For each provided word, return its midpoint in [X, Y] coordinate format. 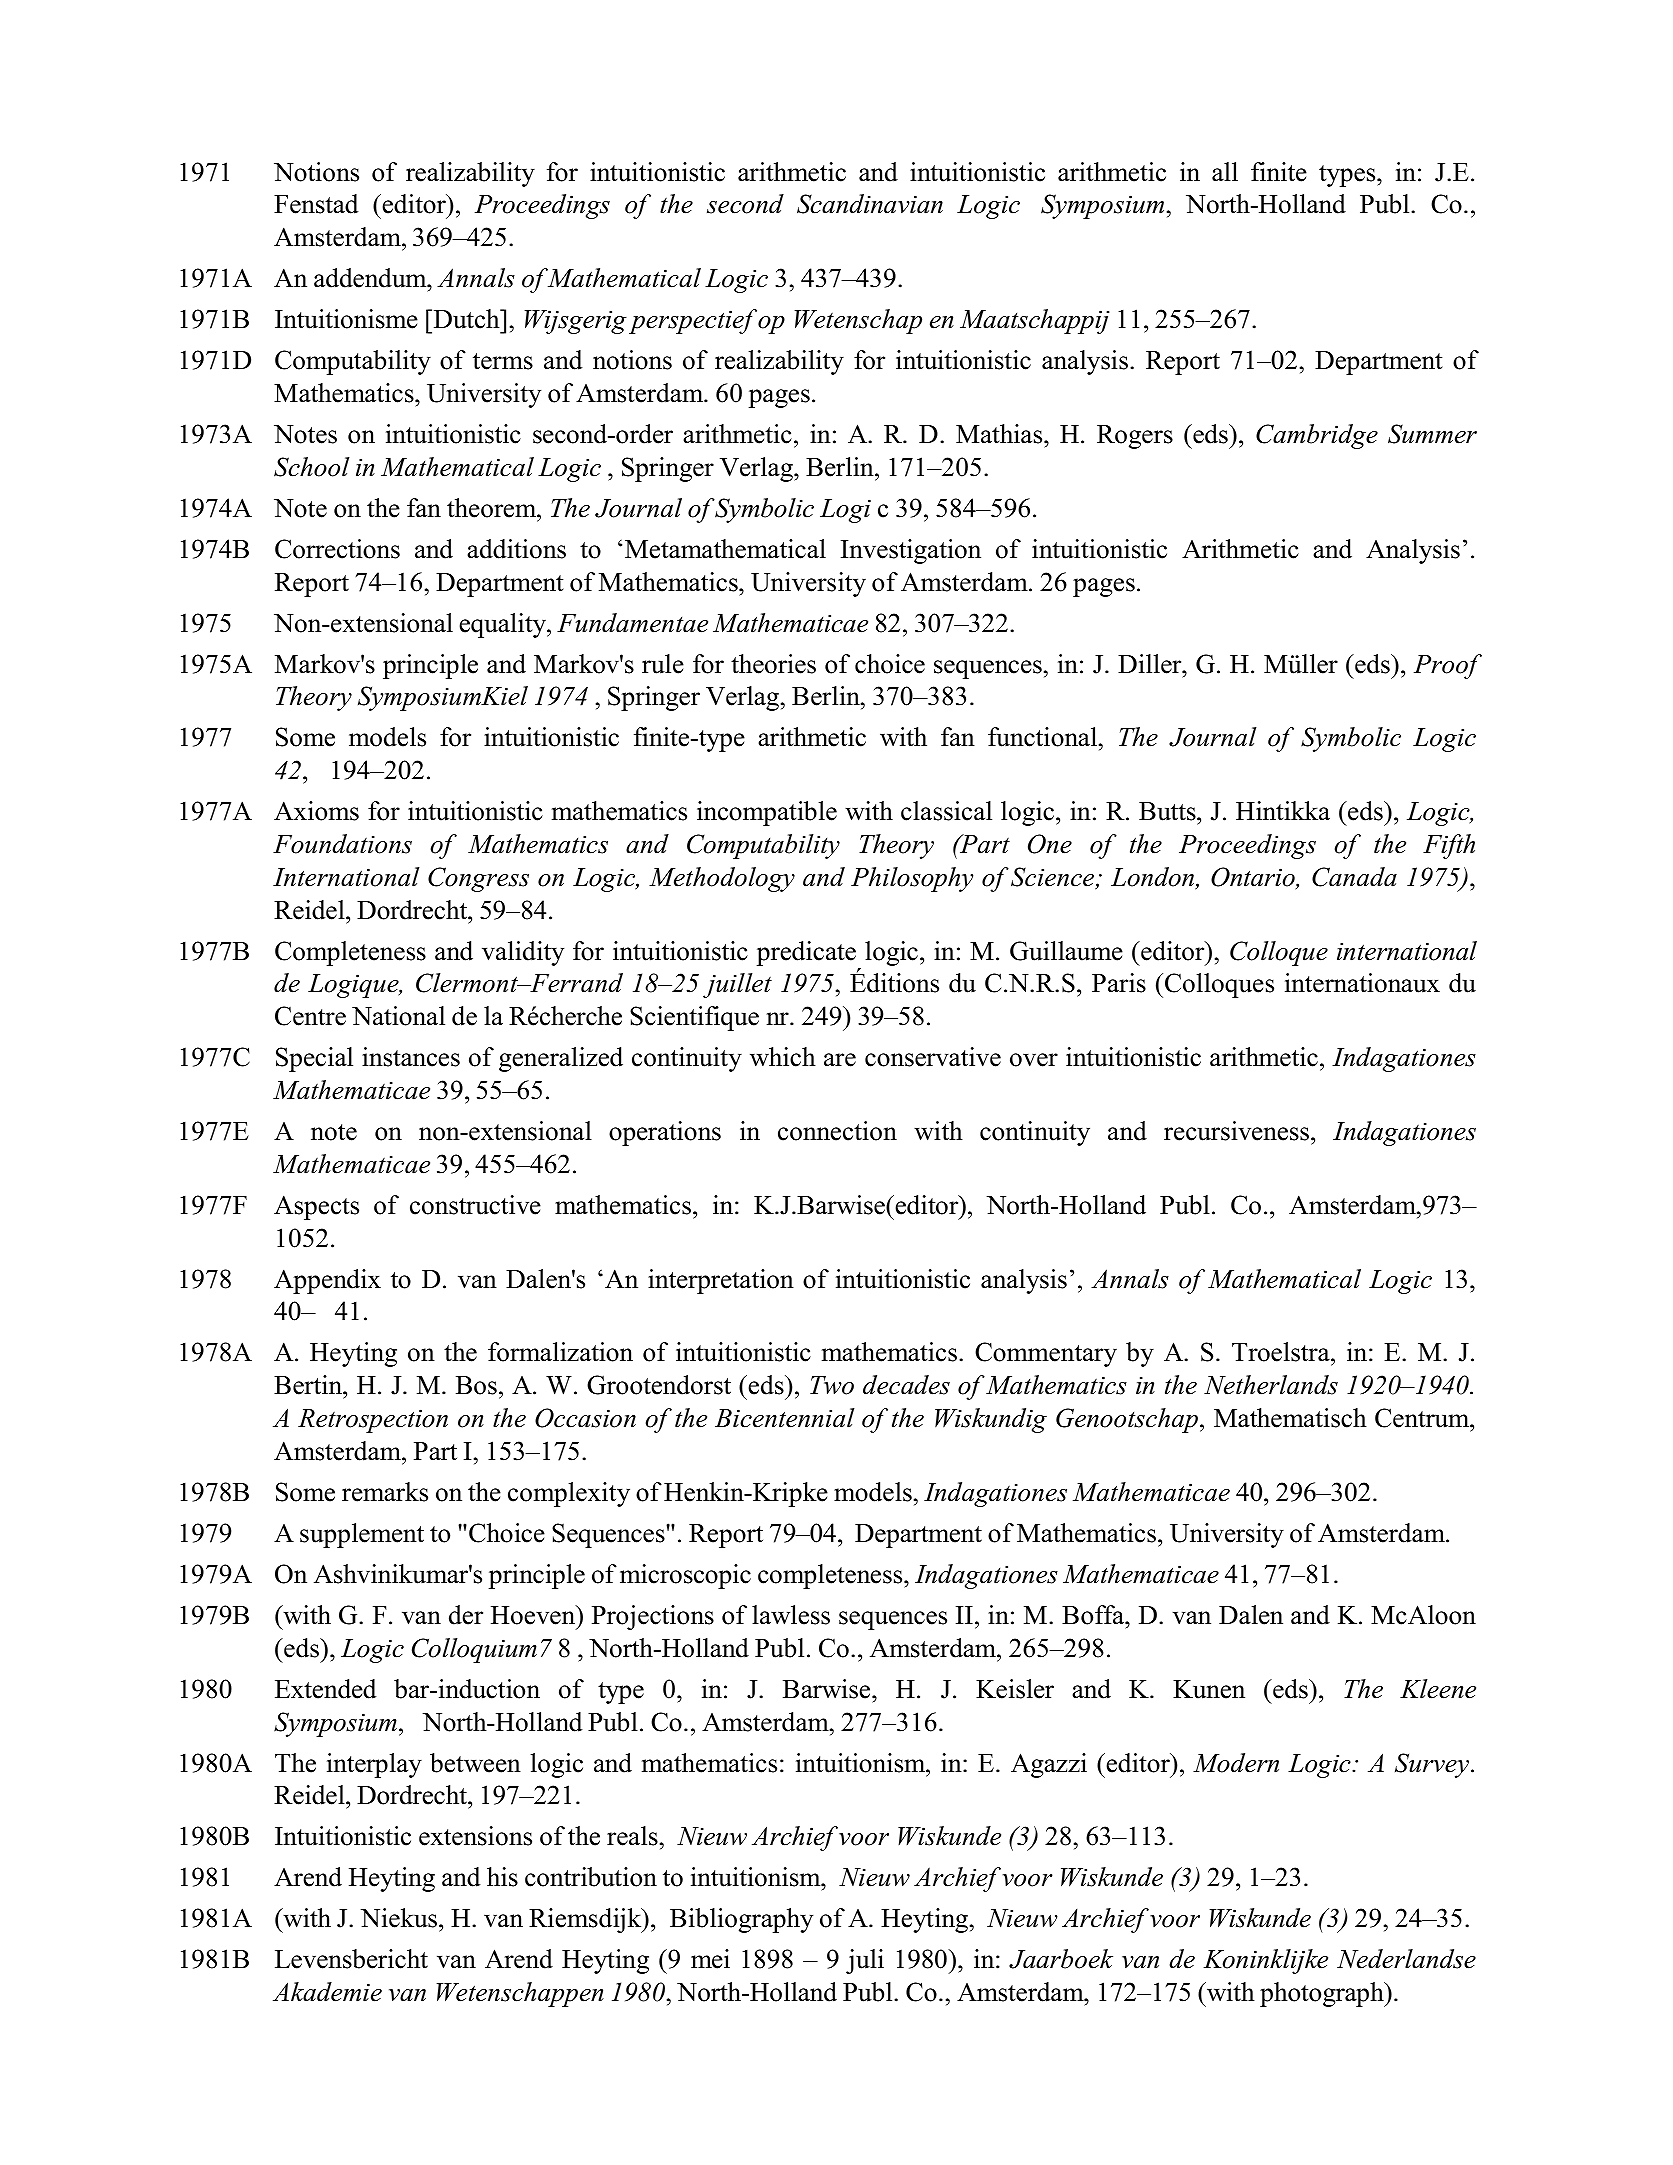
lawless [791, 1615]
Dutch [466, 319]
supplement [362, 1535]
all [1225, 172]
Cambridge [1317, 436]
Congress [478, 879]
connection [837, 1131]
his [502, 1877]
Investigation [911, 551]
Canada [1354, 877]
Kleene [1438, 1689]
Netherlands [1271, 1385]
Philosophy [912, 879]
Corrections [337, 549]
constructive [475, 1205]
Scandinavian [870, 204]
